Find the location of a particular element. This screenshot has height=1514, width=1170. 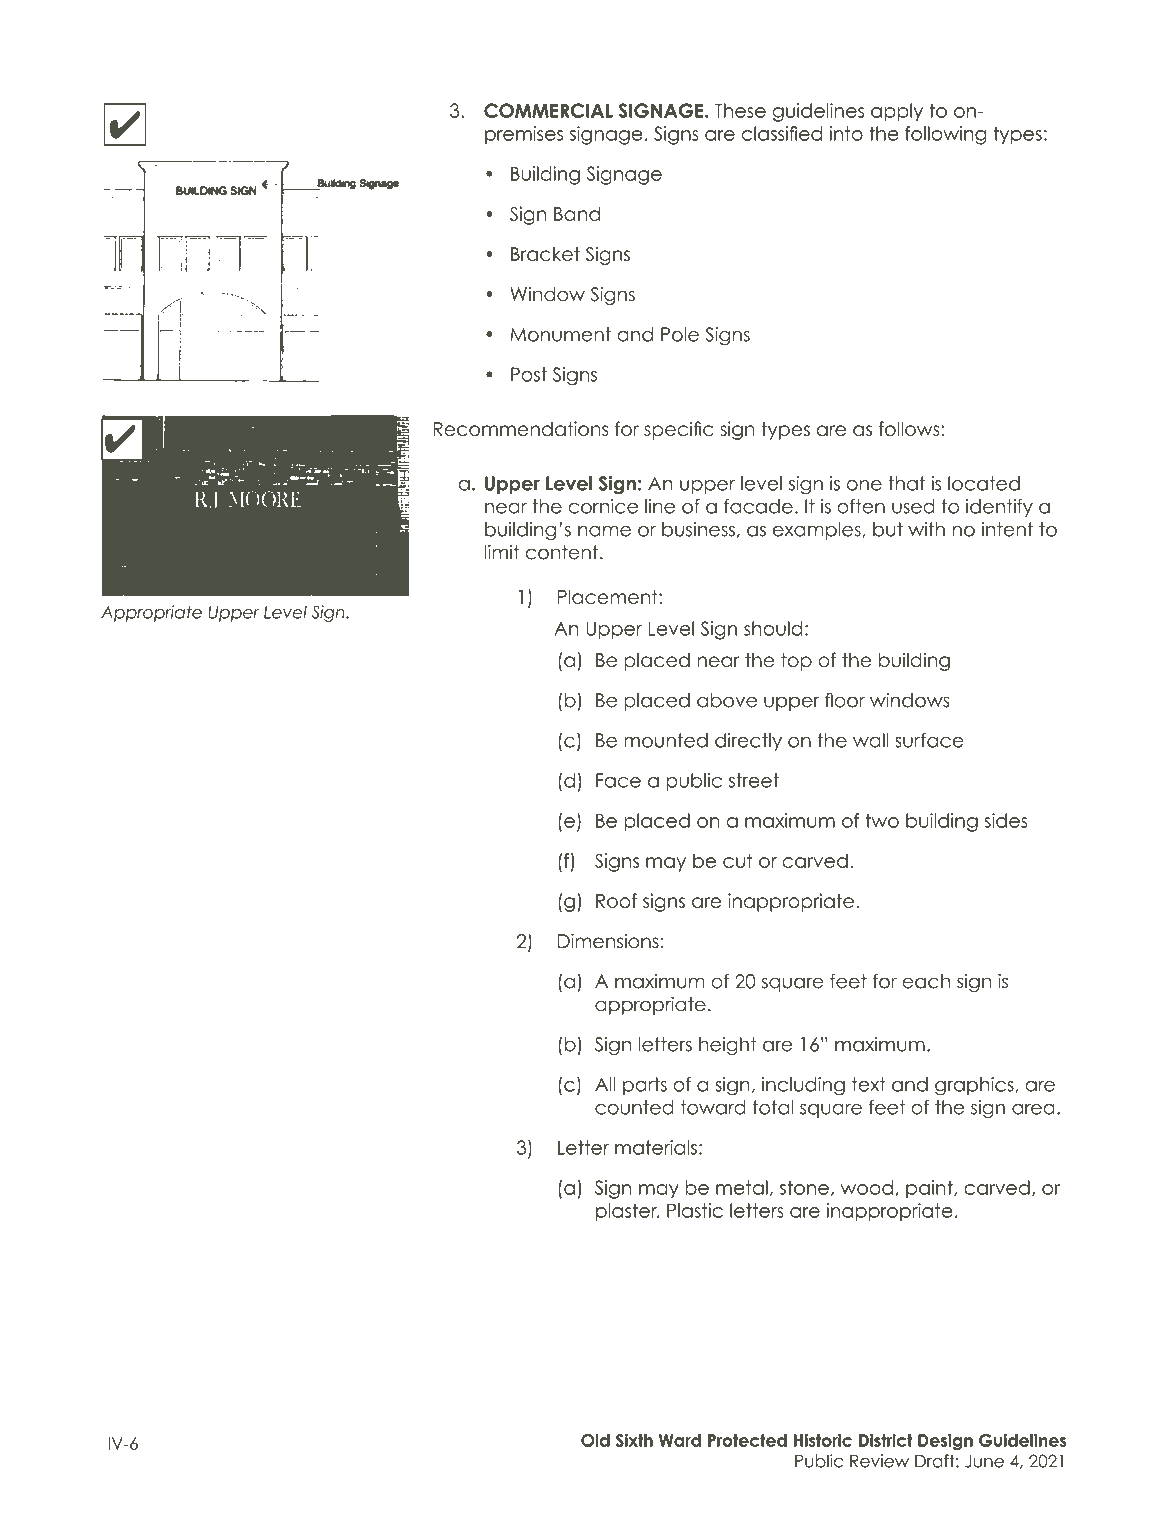

COMMERCIAL is located at coordinates (548, 110).
